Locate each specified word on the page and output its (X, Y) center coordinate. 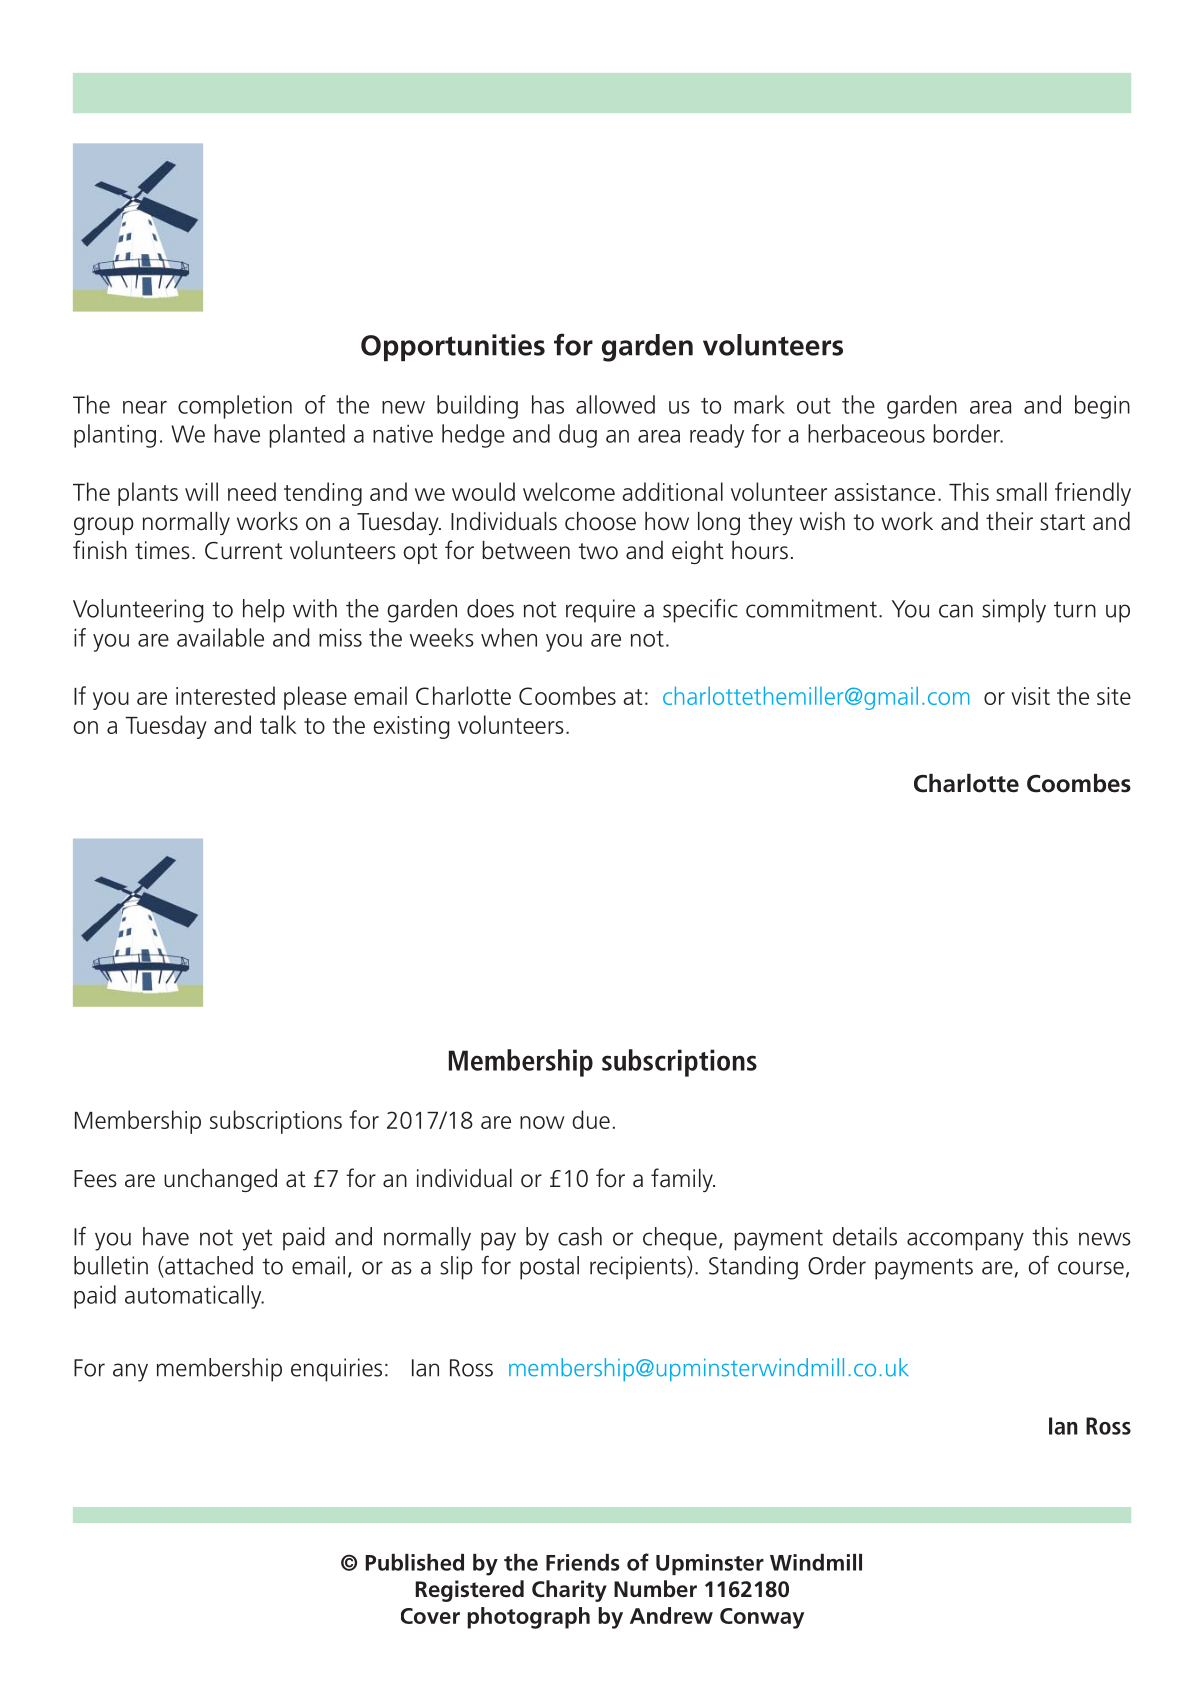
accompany (965, 1241)
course (1091, 1268)
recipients (639, 1268)
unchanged (220, 1180)
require (600, 611)
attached (208, 1265)
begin (1102, 407)
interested (225, 695)
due (591, 1119)
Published (415, 1562)
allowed (615, 404)
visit (1030, 696)
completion (235, 407)
